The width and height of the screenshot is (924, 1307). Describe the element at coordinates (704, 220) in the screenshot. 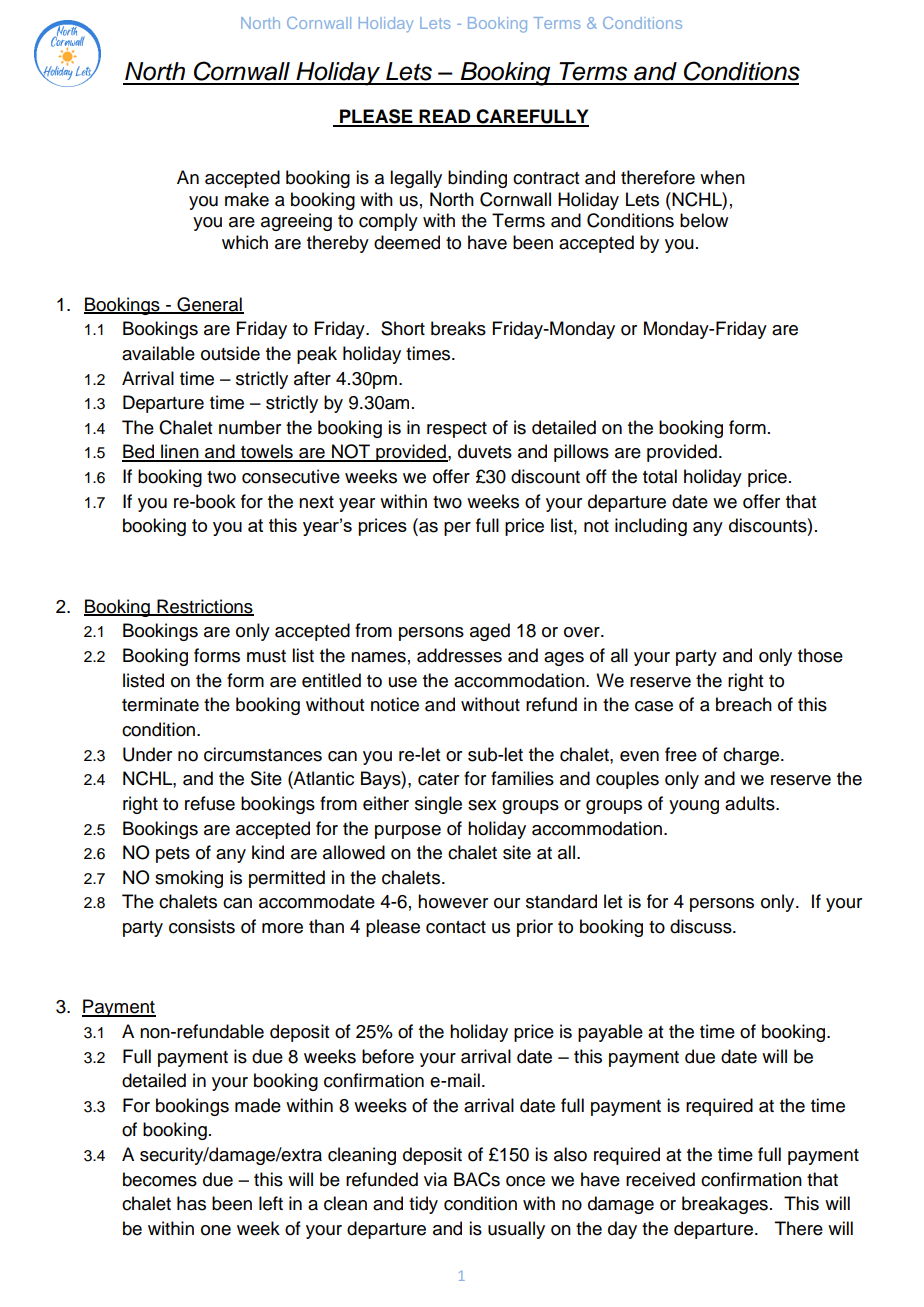

I see `below` at that location.
